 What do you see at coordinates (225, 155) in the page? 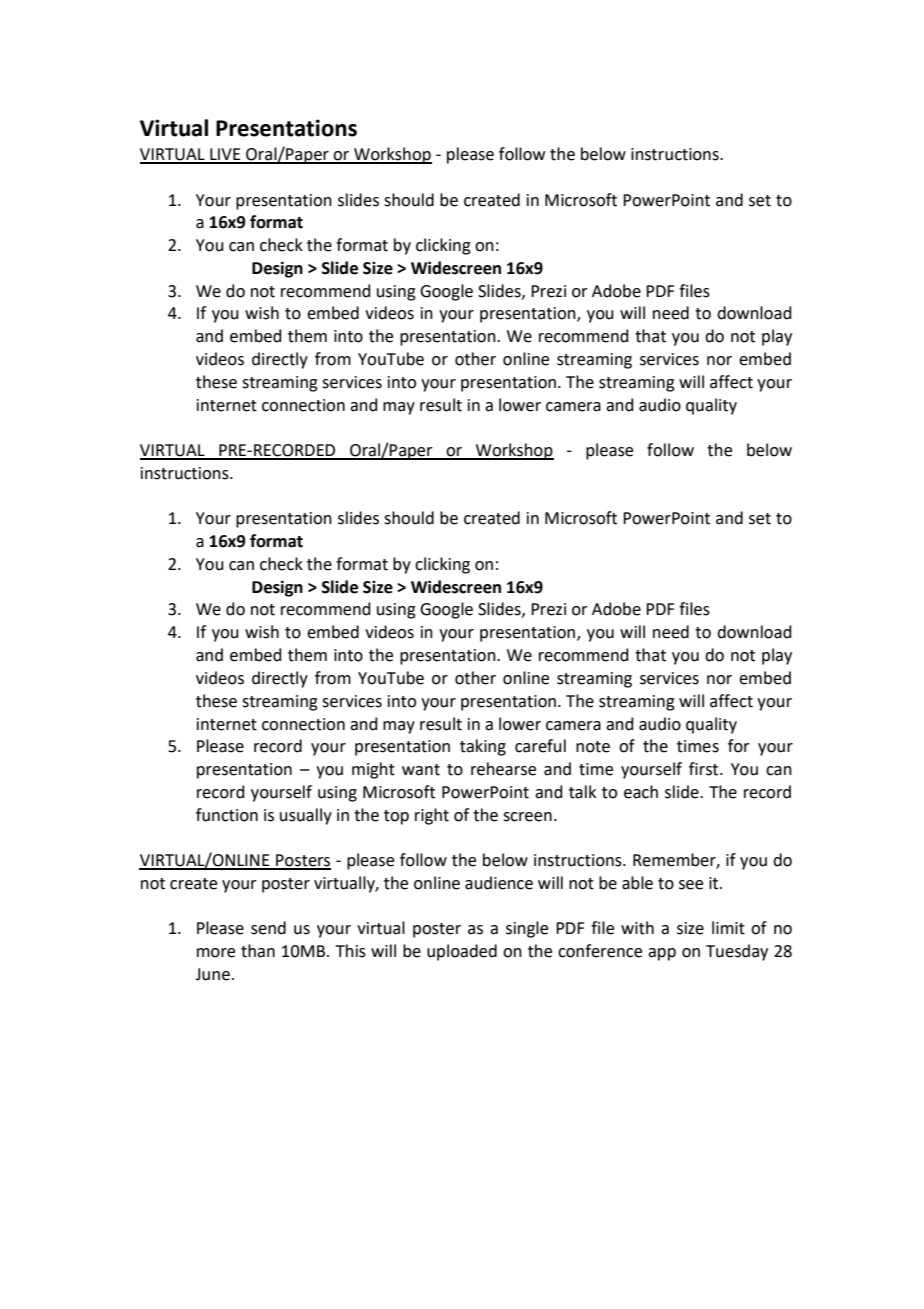
I see `LIVE` at bounding box center [225, 155].
